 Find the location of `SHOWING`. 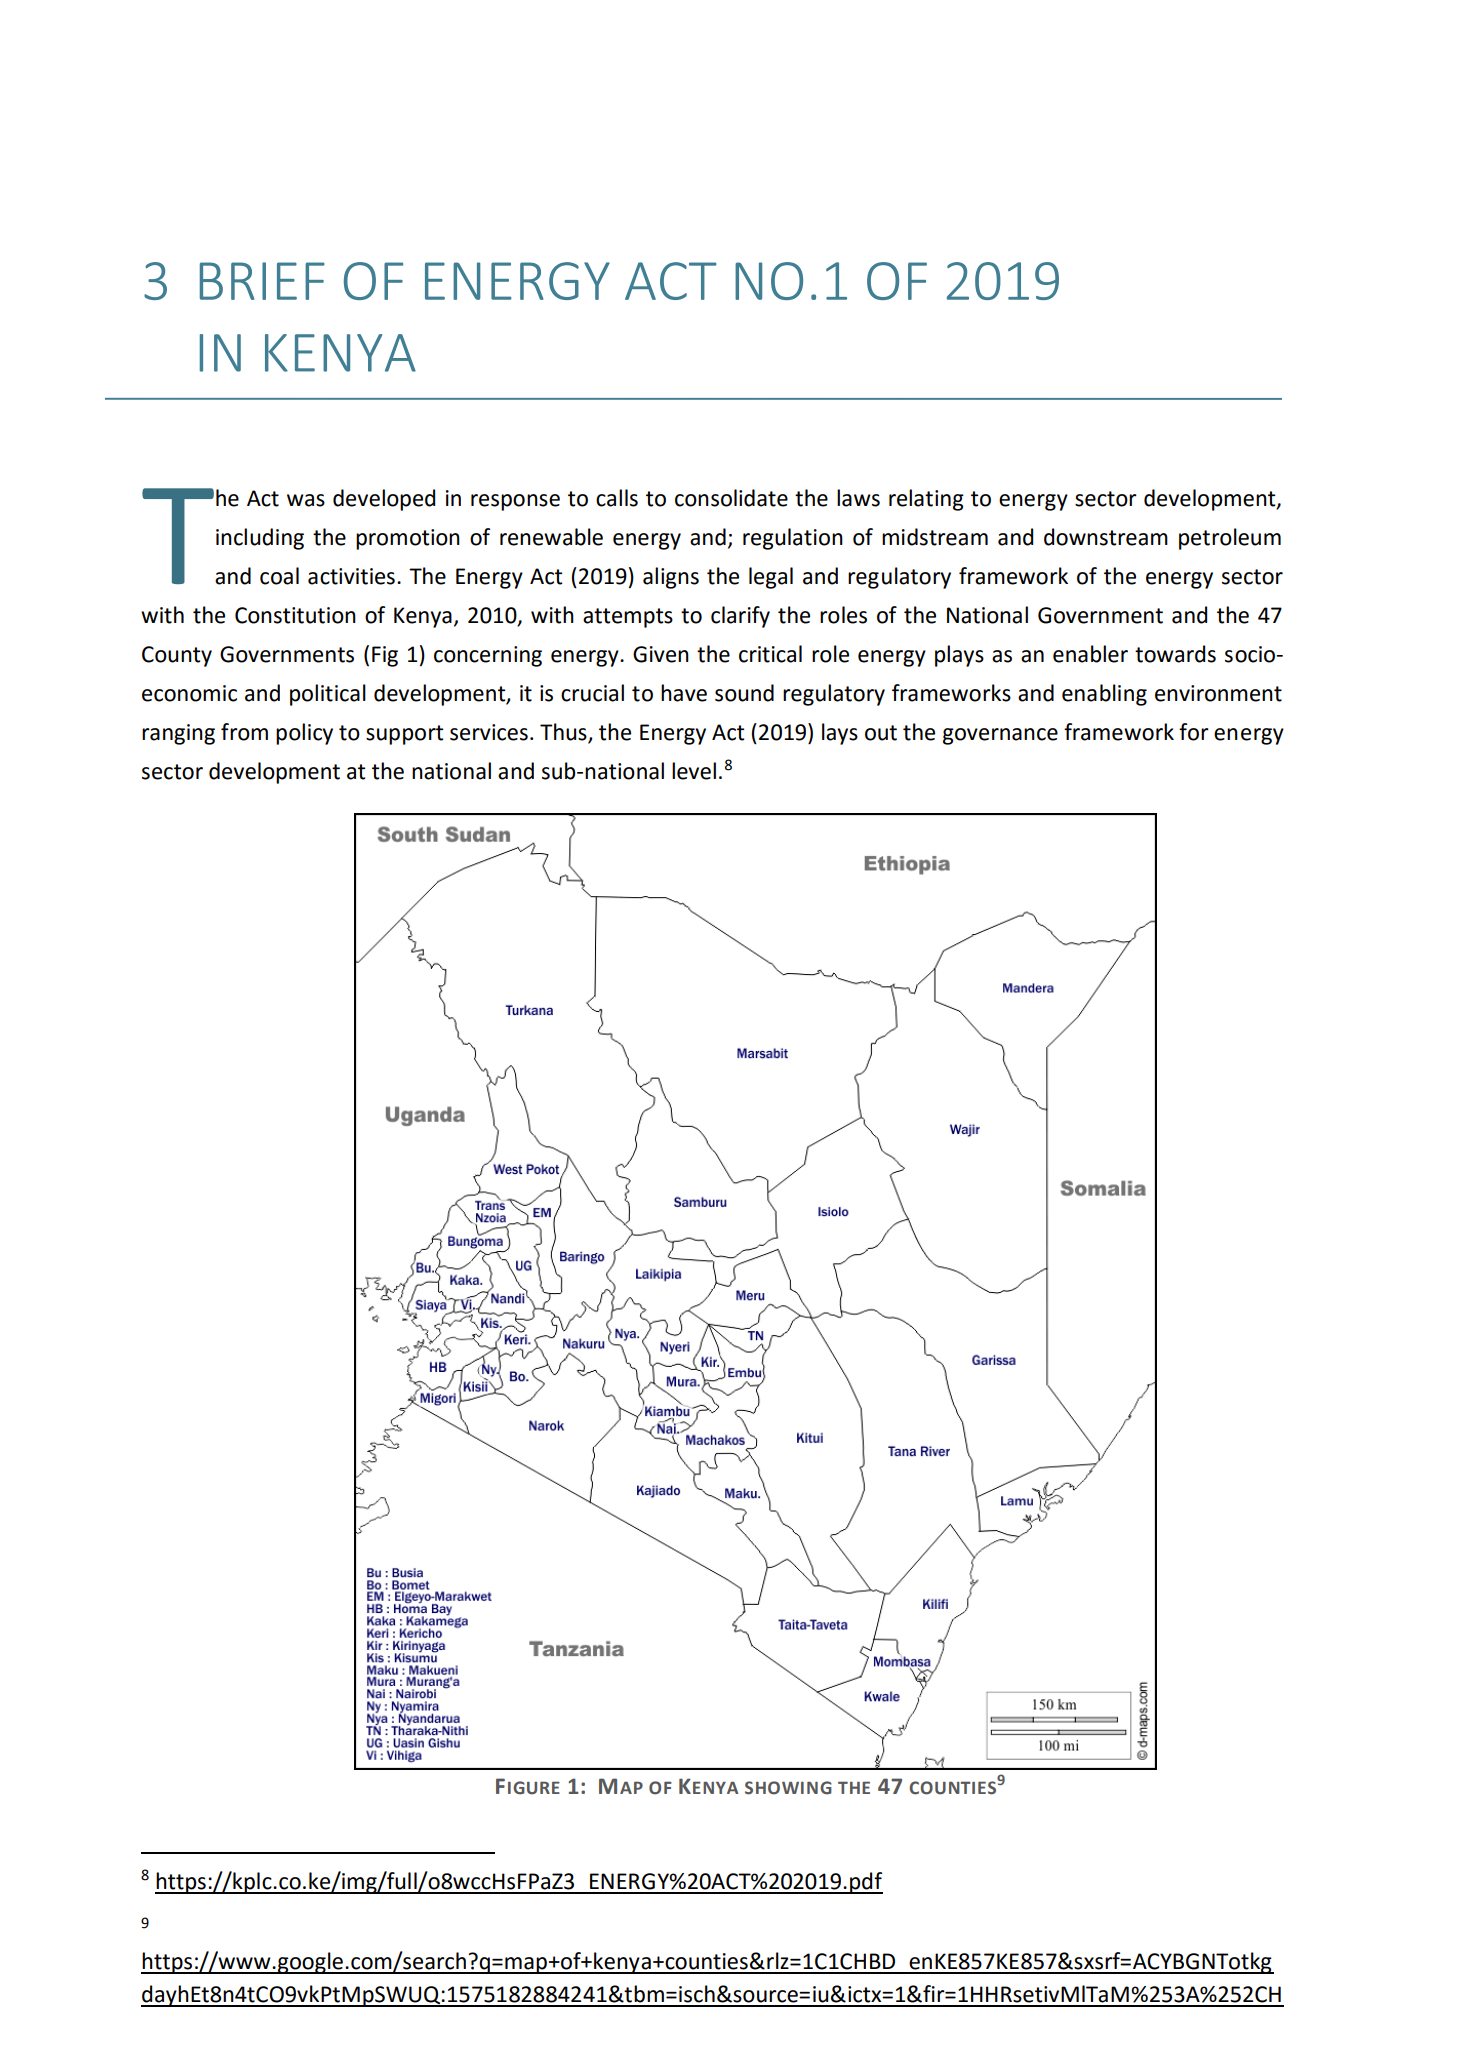

SHOWING is located at coordinates (788, 1788).
